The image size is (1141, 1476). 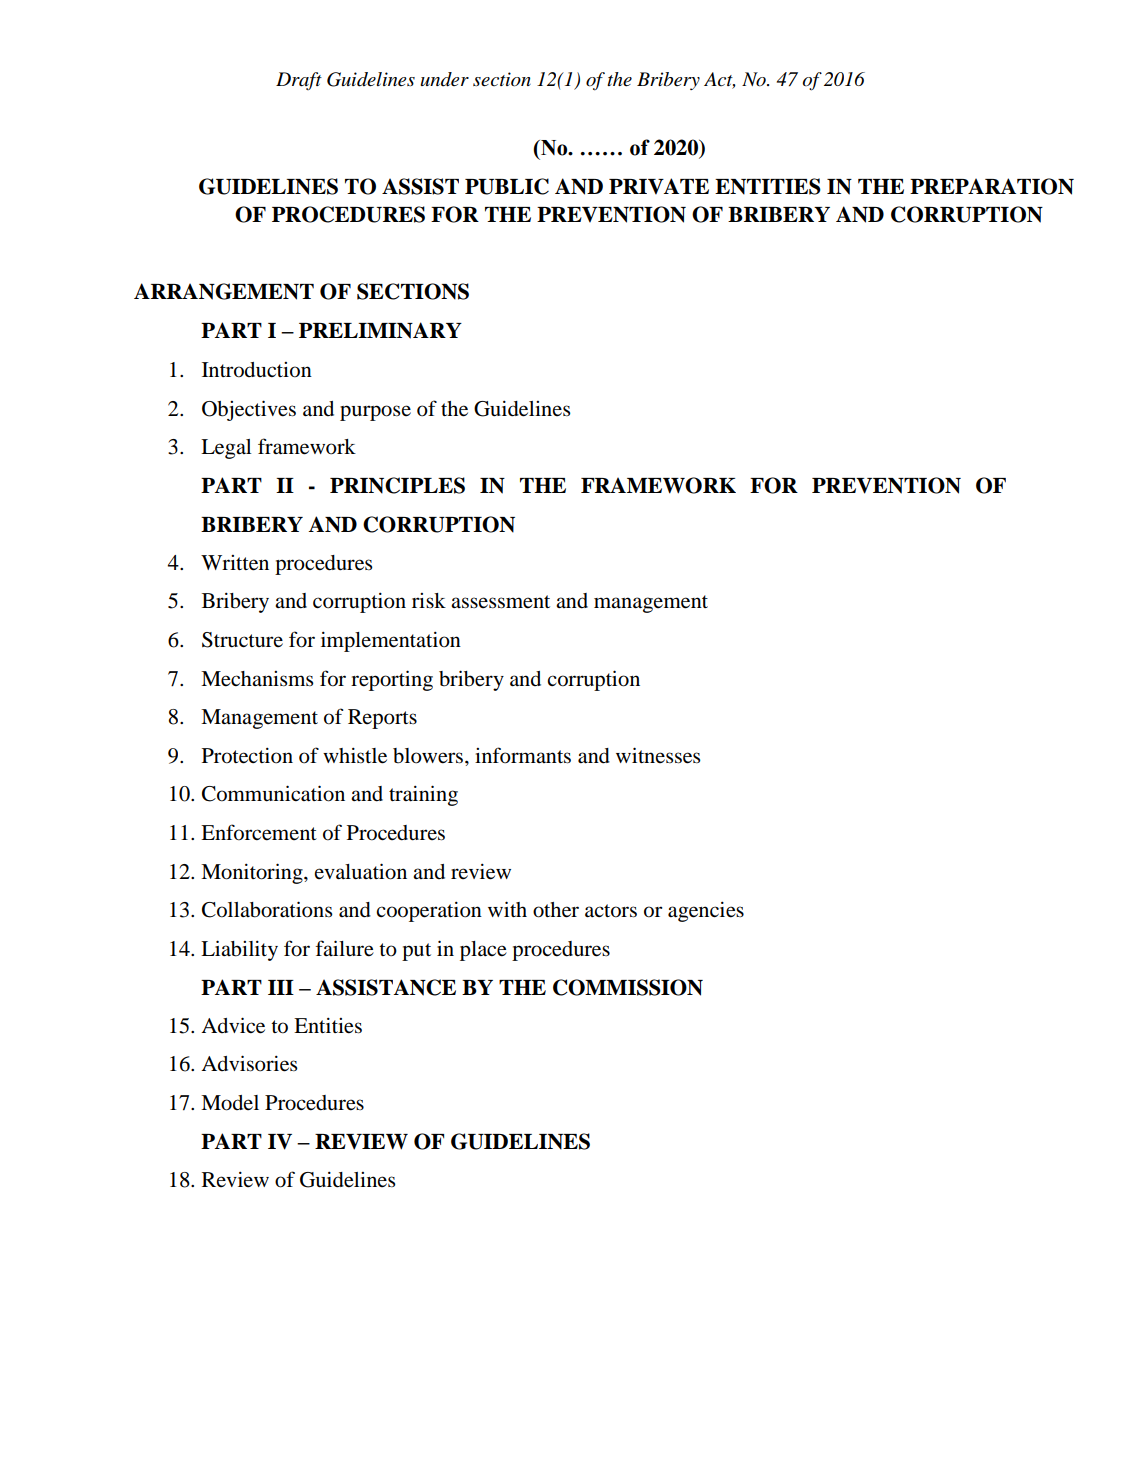 What do you see at coordinates (992, 186) in the screenshot?
I see `PREPARATION` at bounding box center [992, 186].
